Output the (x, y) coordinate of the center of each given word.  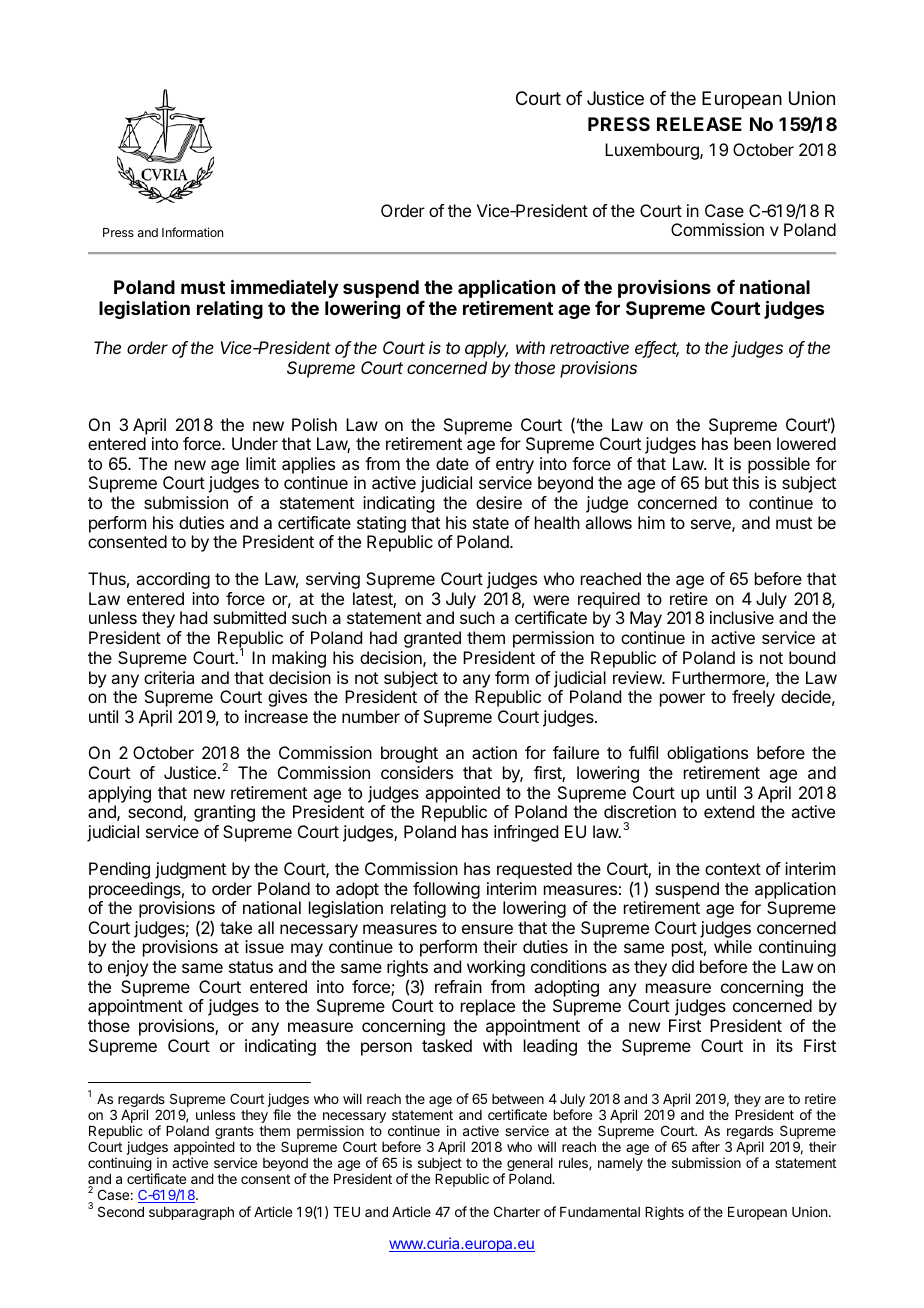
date (452, 463)
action (494, 752)
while (733, 946)
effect (657, 349)
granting (224, 813)
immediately (284, 290)
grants (234, 1132)
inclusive (742, 617)
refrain (458, 986)
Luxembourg (653, 151)
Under (255, 443)
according (173, 580)
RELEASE (699, 124)
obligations (707, 754)
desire (499, 502)
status (251, 967)
